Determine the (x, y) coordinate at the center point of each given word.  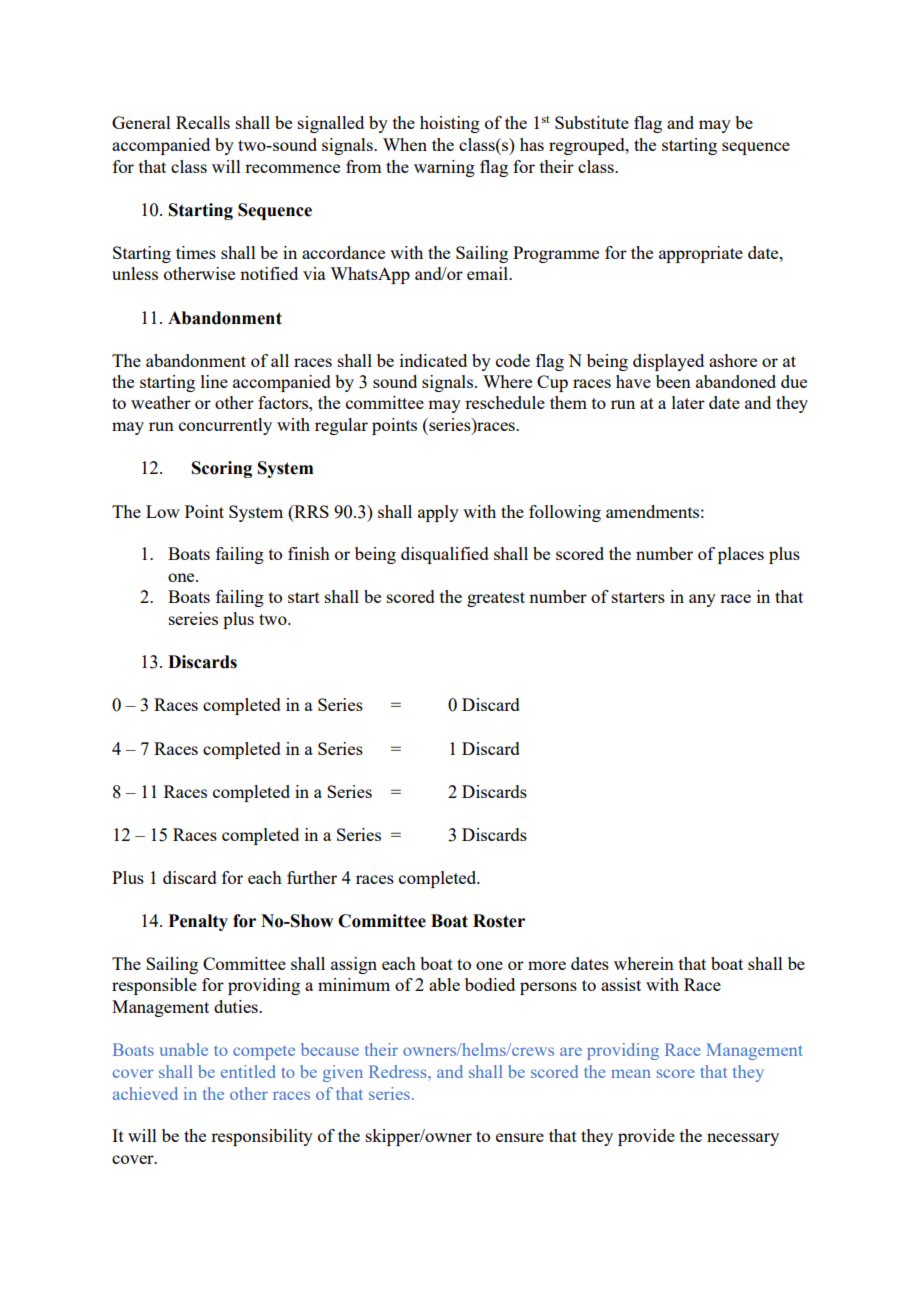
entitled (248, 1071)
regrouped (588, 146)
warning (444, 168)
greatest (496, 599)
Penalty (198, 922)
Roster (499, 921)
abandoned (736, 381)
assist (621, 984)
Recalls (203, 122)
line (214, 381)
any (702, 600)
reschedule (505, 402)
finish (309, 553)
